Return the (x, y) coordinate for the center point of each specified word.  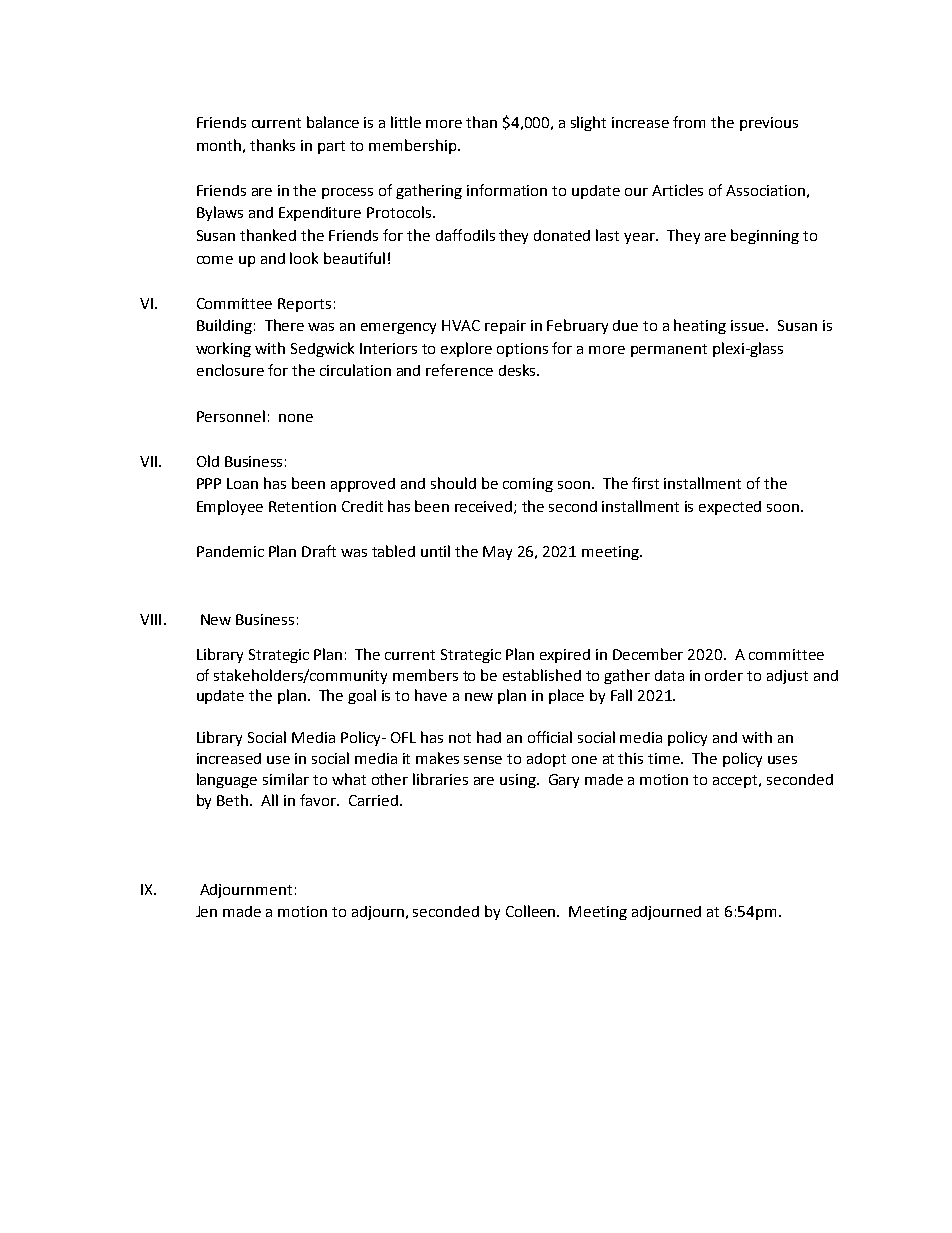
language (227, 780)
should (453, 483)
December (648, 654)
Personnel (231, 416)
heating (700, 326)
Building (224, 326)
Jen (206, 911)
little (406, 122)
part (331, 147)
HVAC (461, 325)
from (689, 122)
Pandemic (230, 551)
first (645, 483)
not (460, 738)
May (497, 553)
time (665, 758)
